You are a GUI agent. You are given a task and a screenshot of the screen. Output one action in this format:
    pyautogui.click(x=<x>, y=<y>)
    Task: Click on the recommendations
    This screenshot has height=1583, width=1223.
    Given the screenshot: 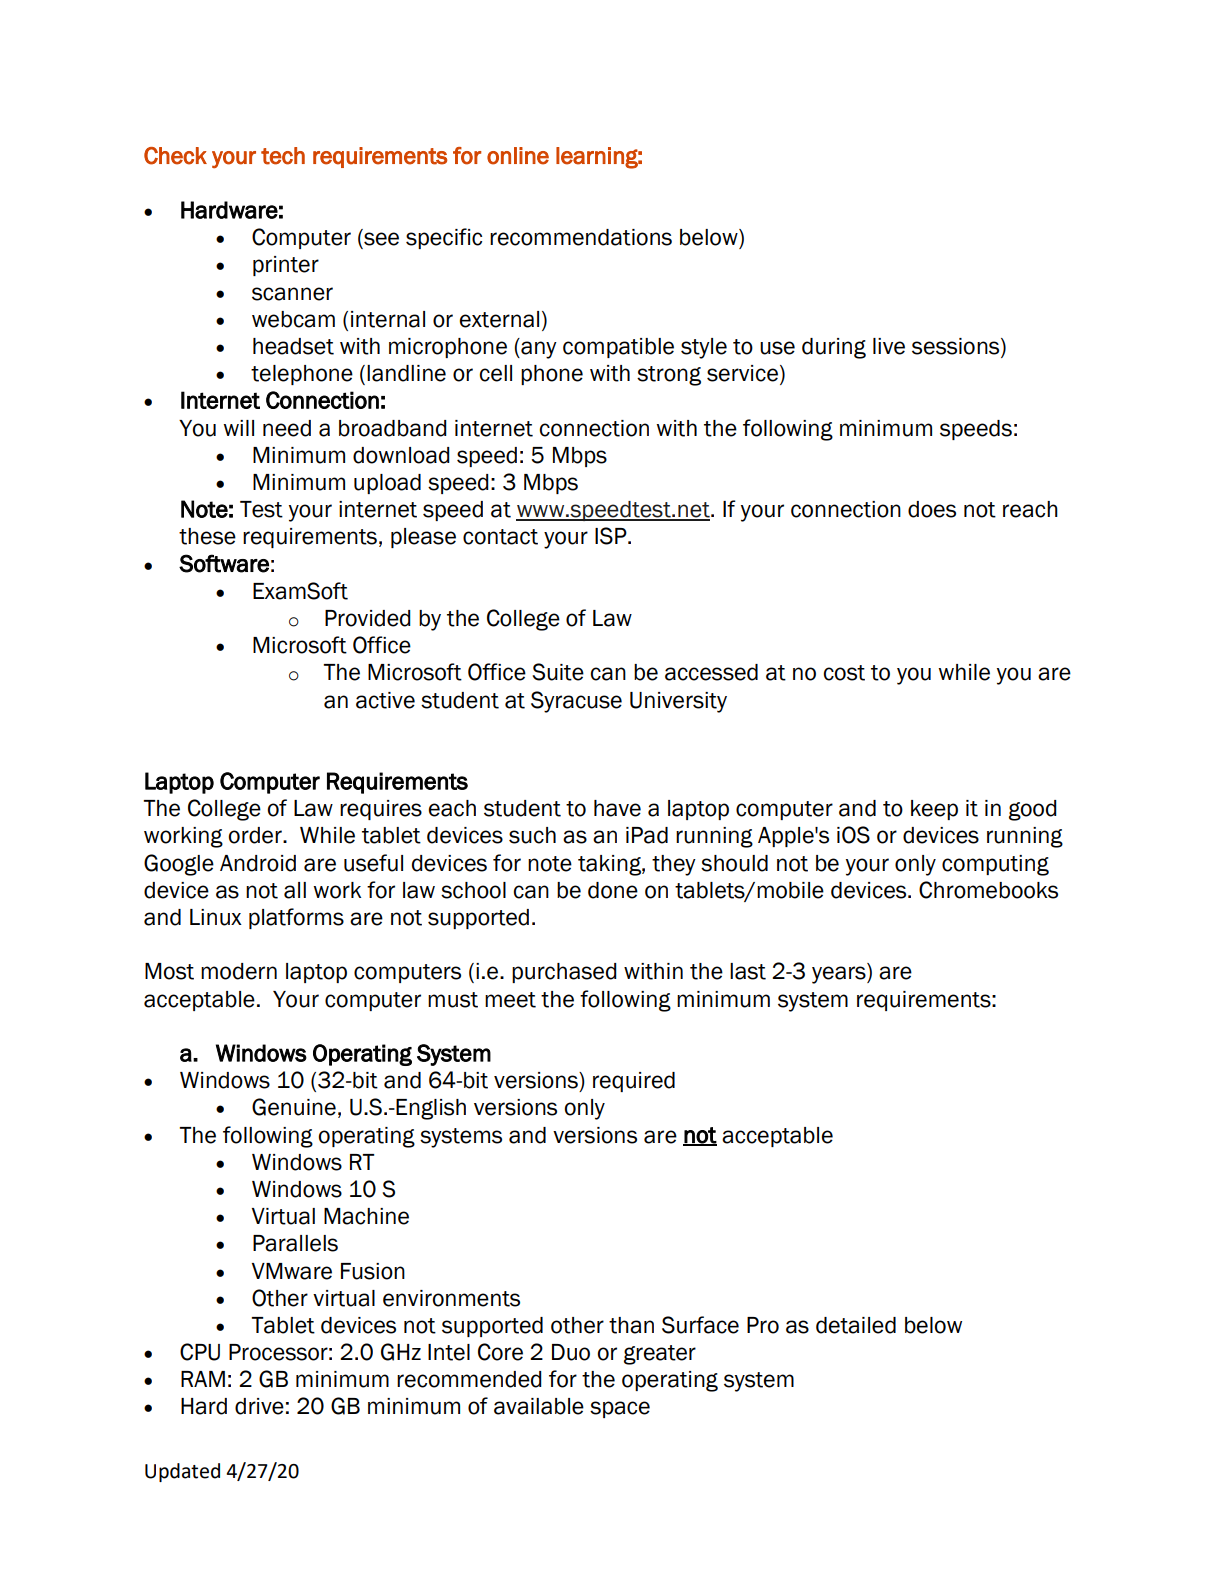 What is the action you would take?
    pyautogui.click(x=581, y=237)
